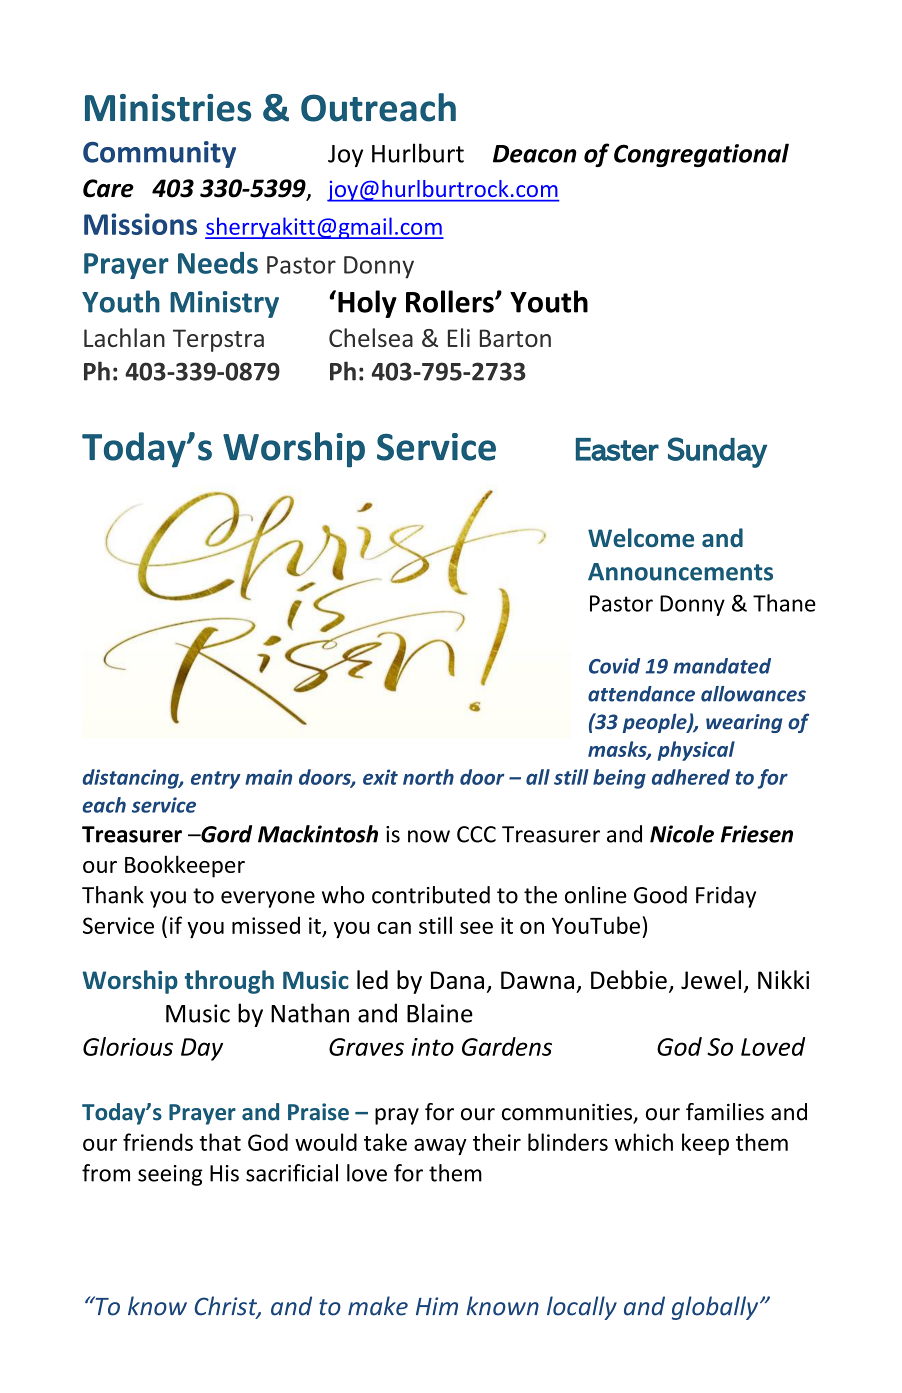 Image resolution: width=902 pixels, height=1393 pixels. What do you see at coordinates (535, 154) in the screenshot?
I see `Deacon` at bounding box center [535, 154].
